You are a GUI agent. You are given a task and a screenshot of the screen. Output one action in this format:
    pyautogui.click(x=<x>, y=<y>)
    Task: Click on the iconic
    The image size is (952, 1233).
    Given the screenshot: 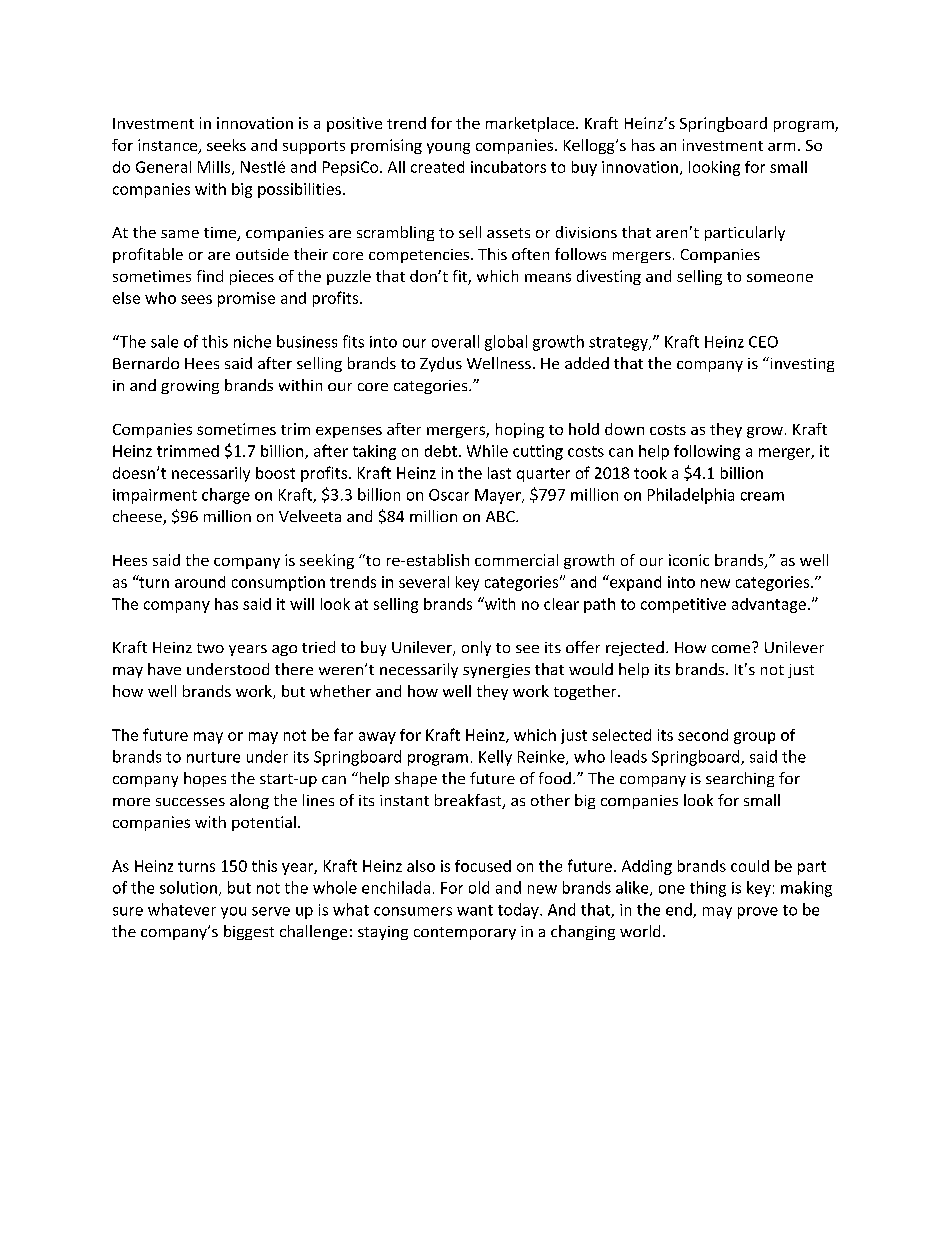 What is the action you would take?
    pyautogui.click(x=689, y=560)
